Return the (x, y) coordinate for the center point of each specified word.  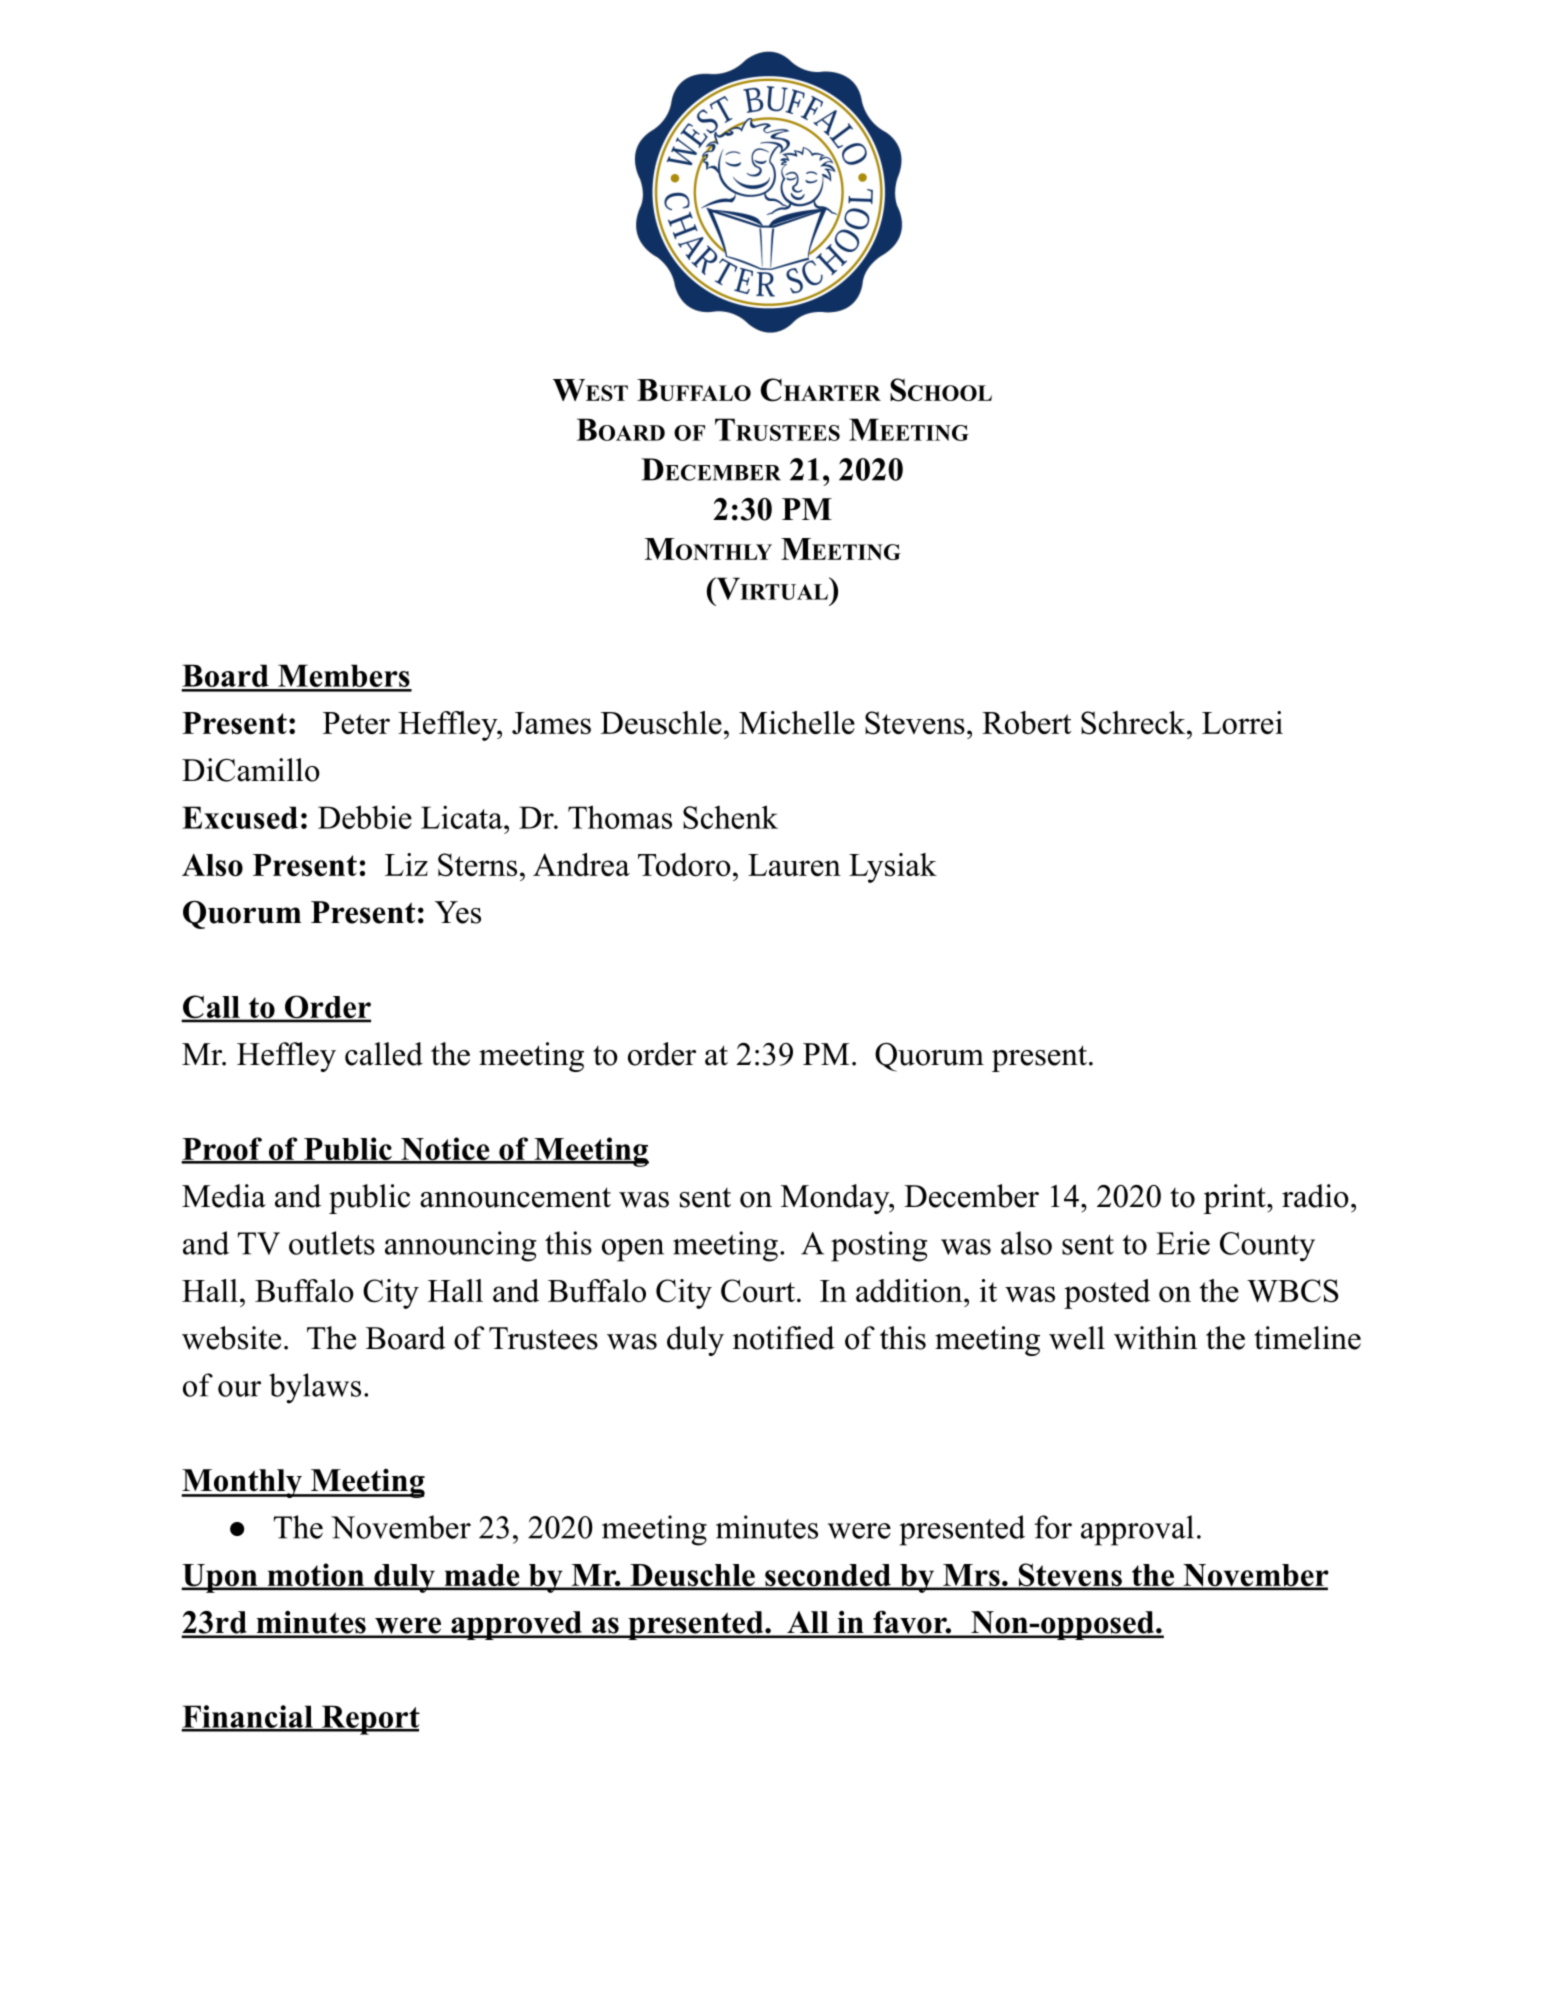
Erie (1183, 1243)
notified (784, 1338)
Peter (356, 723)
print (1235, 1199)
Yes (458, 912)
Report (369, 1720)
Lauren (794, 865)
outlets (332, 1243)
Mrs (971, 1576)
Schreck (1134, 723)
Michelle (797, 722)
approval (1137, 1530)
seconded (828, 1576)
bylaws (315, 1388)
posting (879, 1246)
